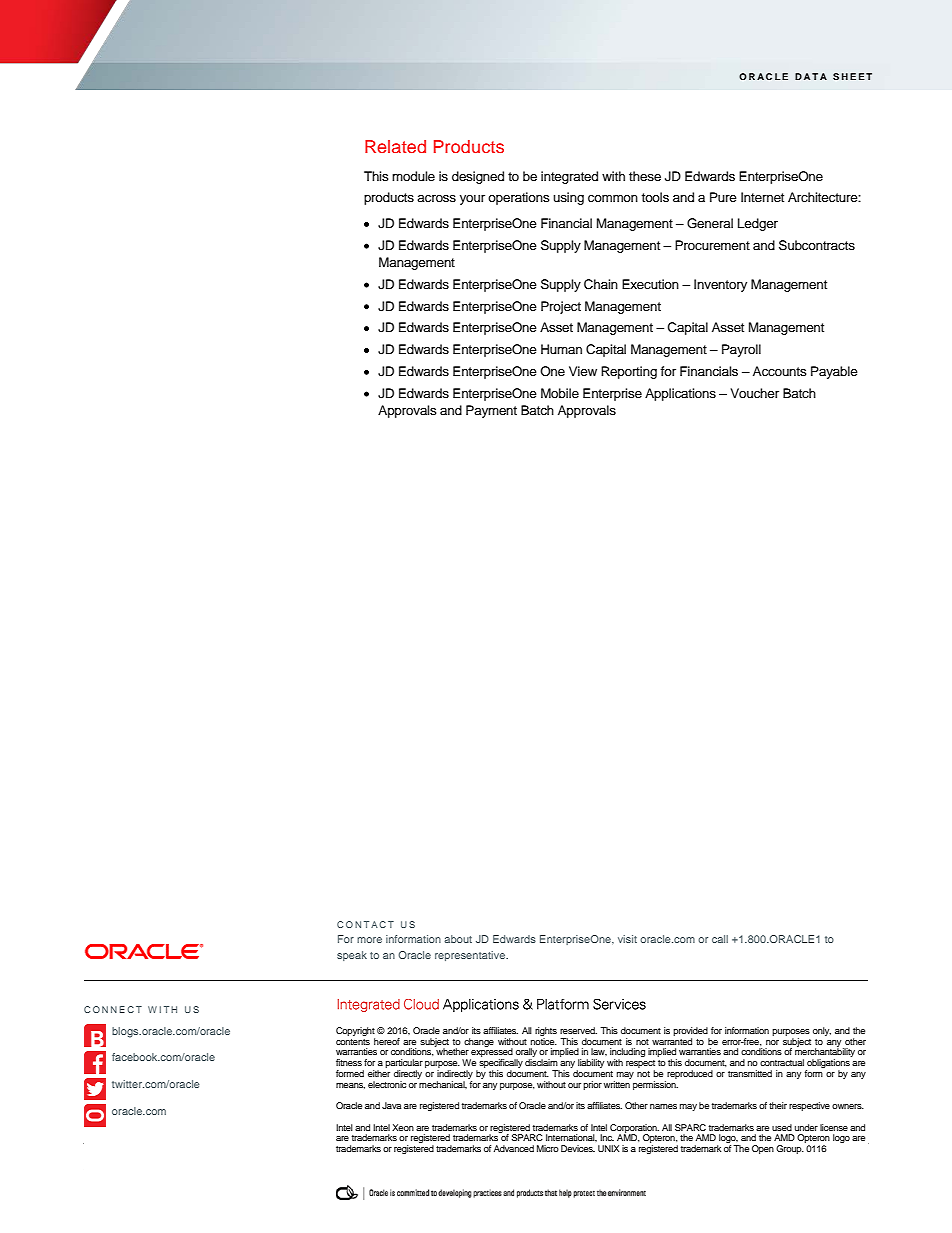  I want to click on CONTACT, so click(365, 924).
